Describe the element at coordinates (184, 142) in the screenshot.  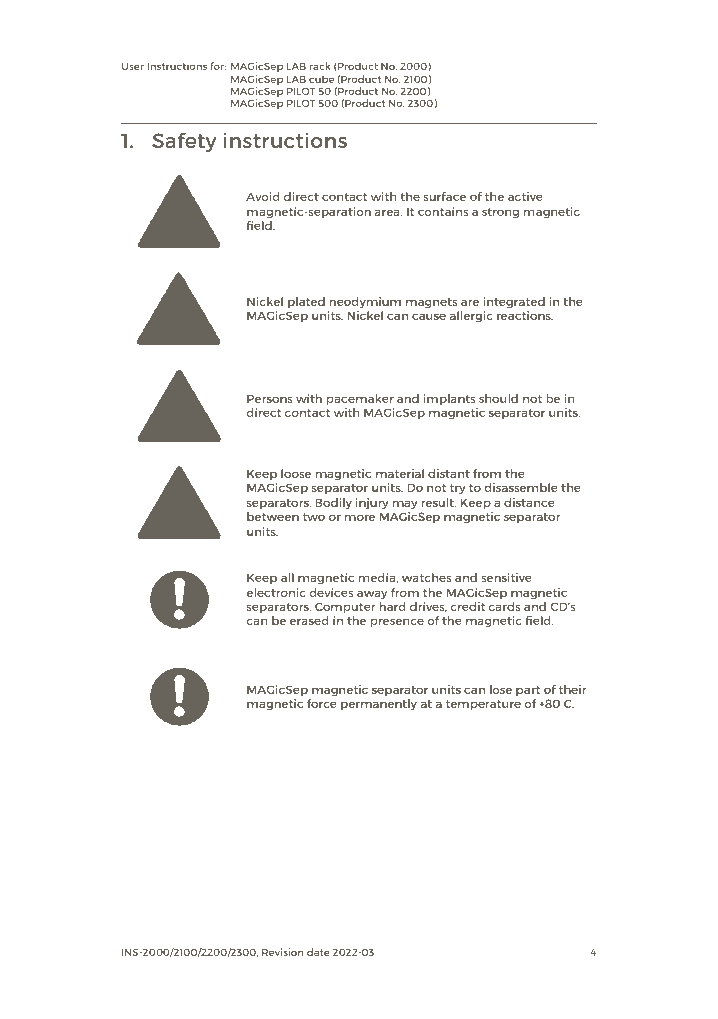
I see `Safety` at that location.
